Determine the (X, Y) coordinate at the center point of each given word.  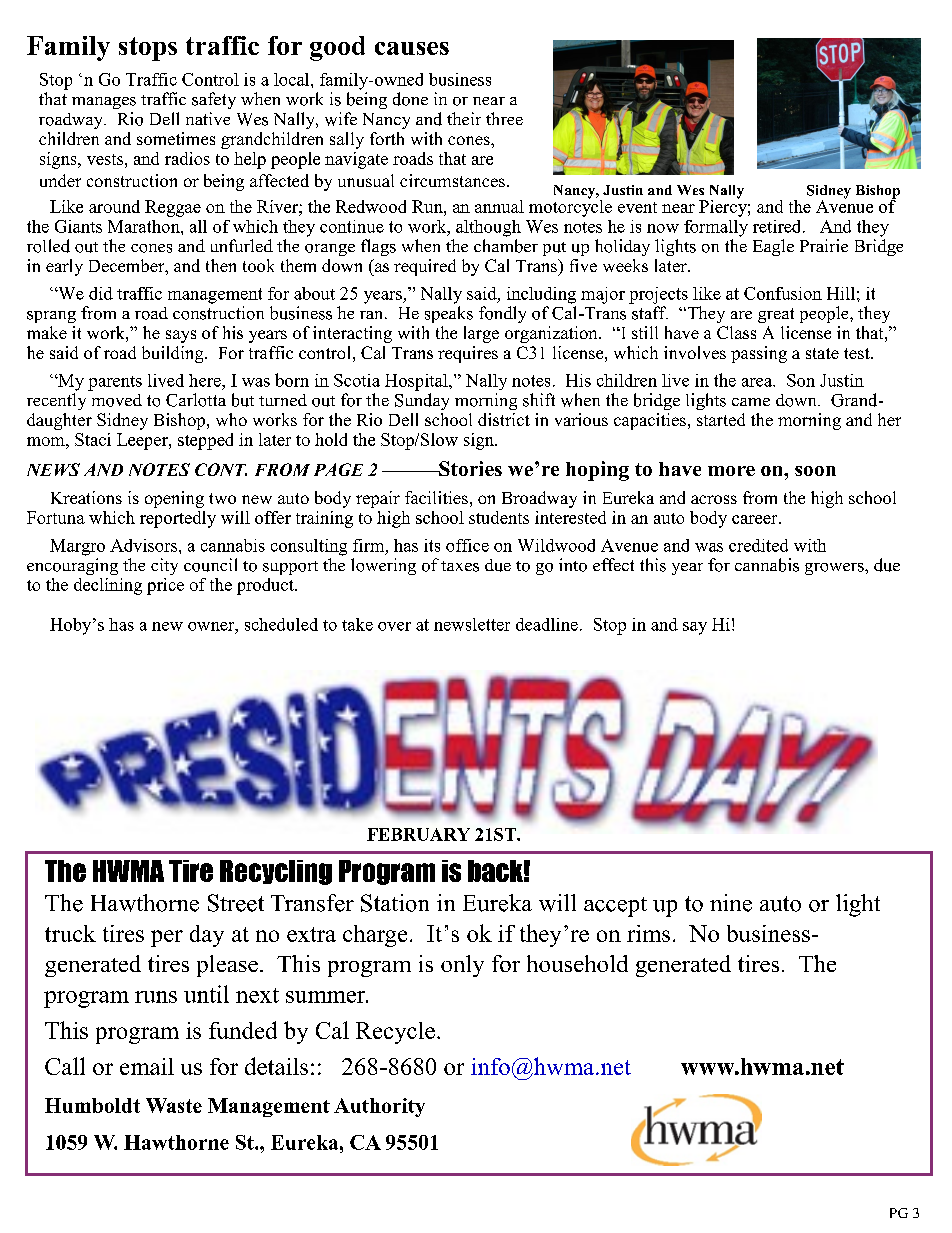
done (410, 99)
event (637, 207)
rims (648, 933)
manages (104, 103)
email (147, 1066)
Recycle (395, 1033)
